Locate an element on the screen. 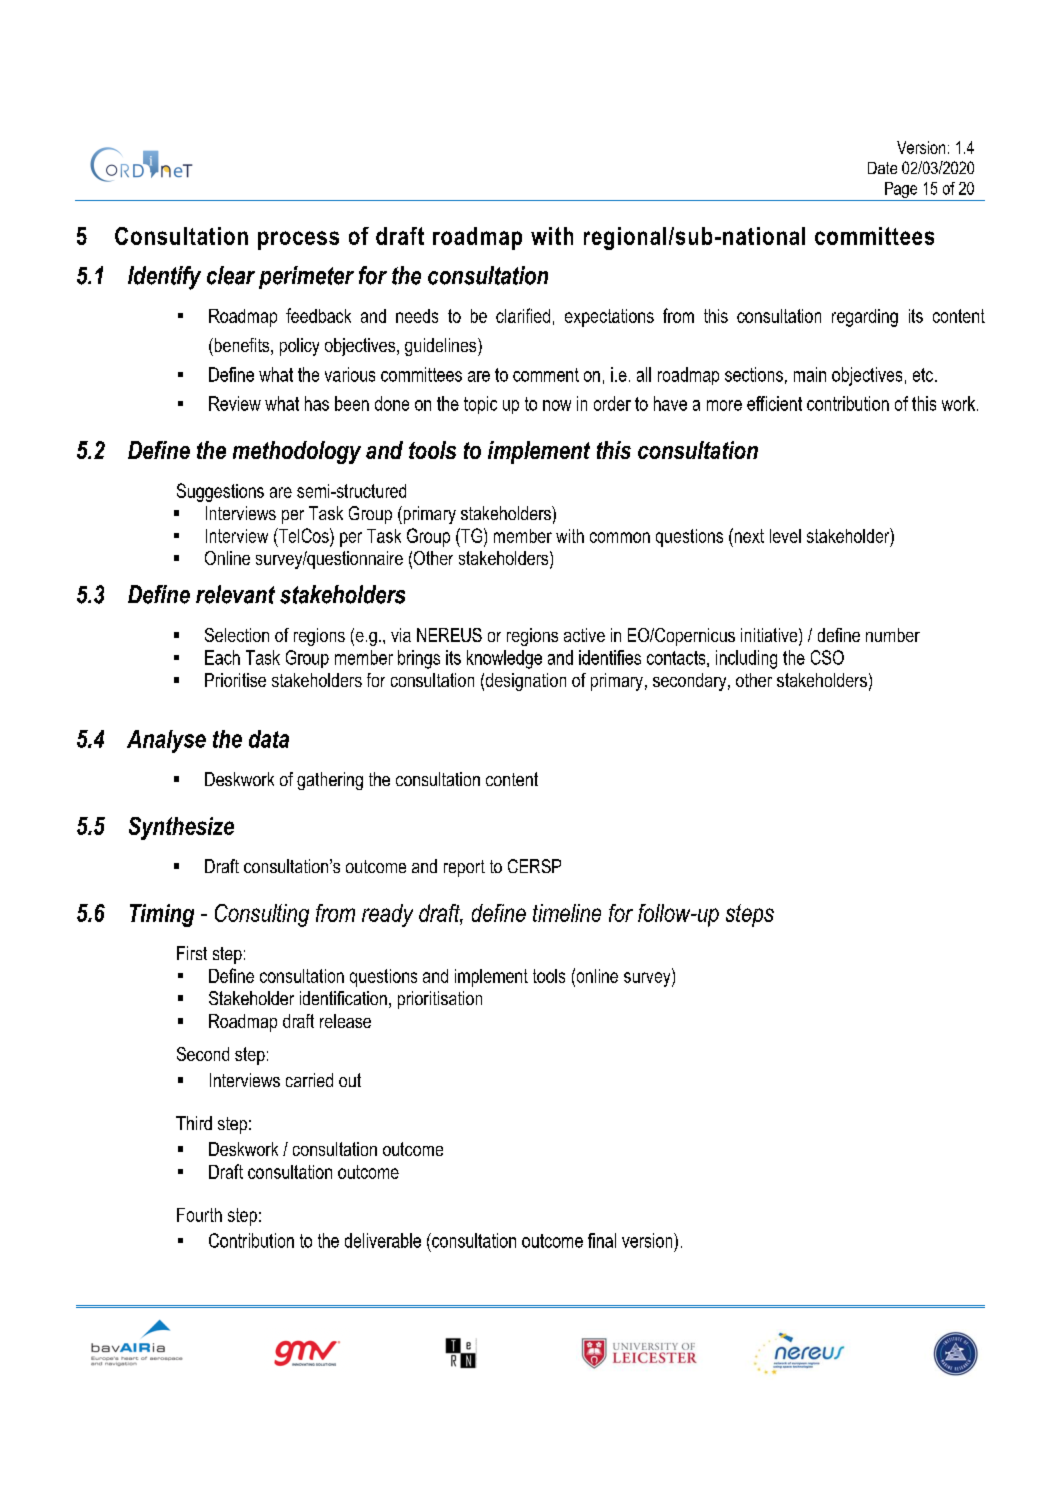 The image size is (1060, 1500). Fourth is located at coordinates (199, 1215).
